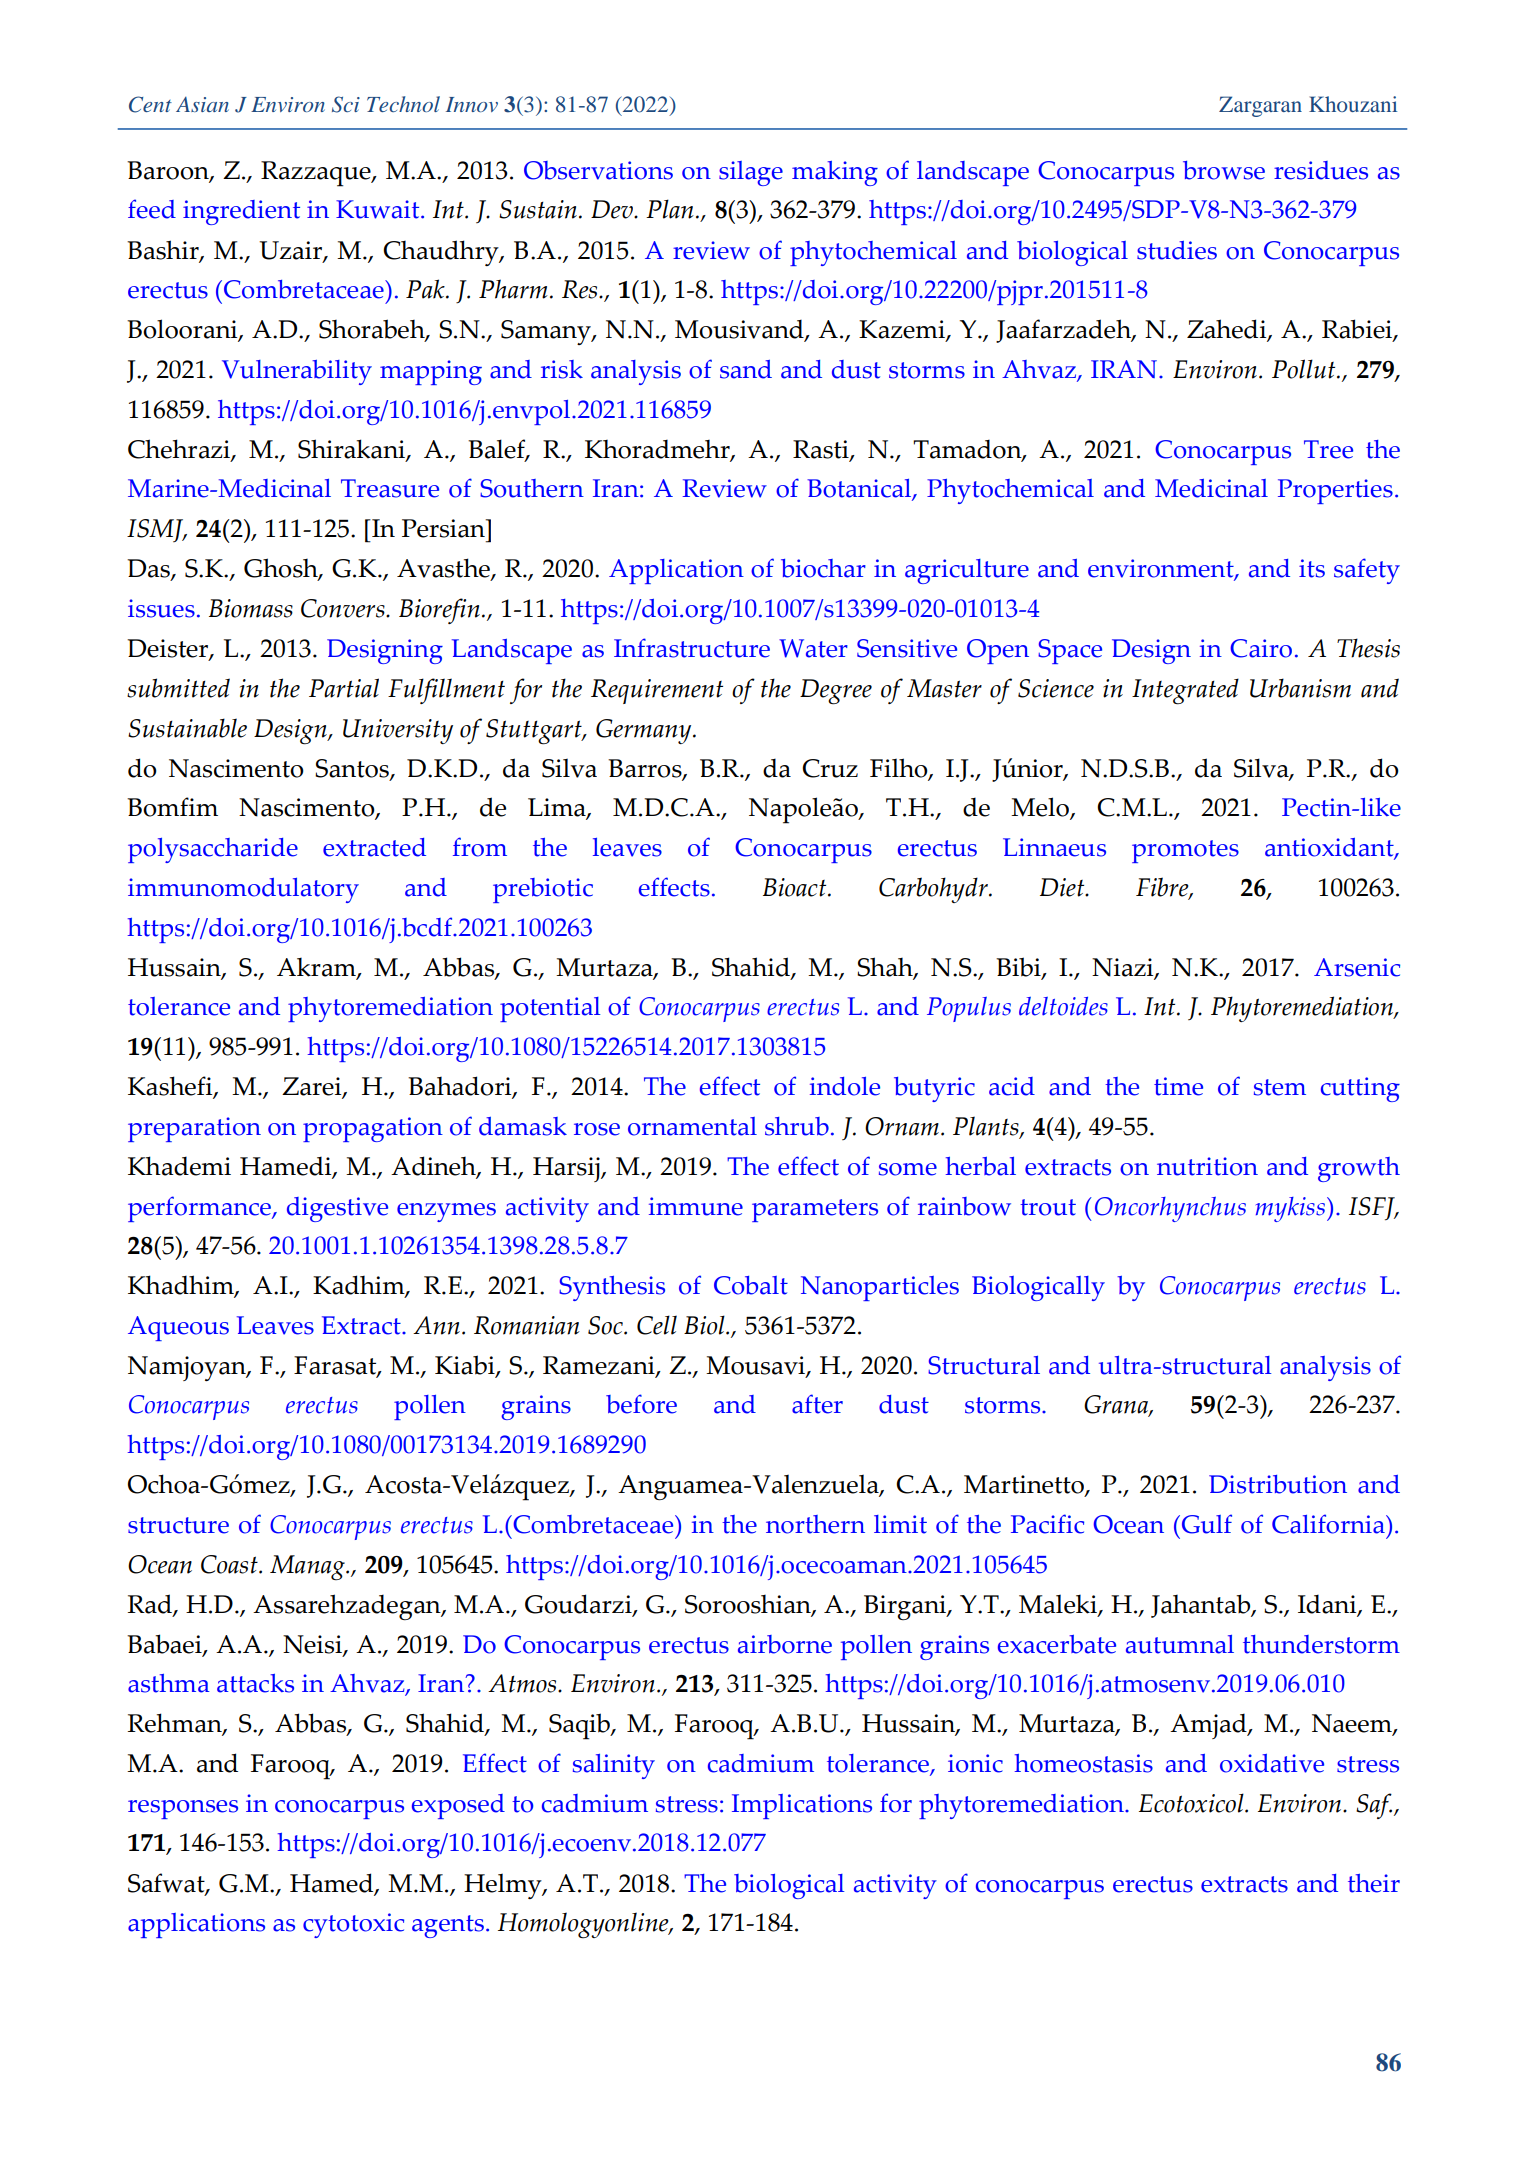 Image resolution: width=1528 pixels, height=2161 pixels. What do you see at coordinates (751, 173) in the document?
I see `silage` at bounding box center [751, 173].
